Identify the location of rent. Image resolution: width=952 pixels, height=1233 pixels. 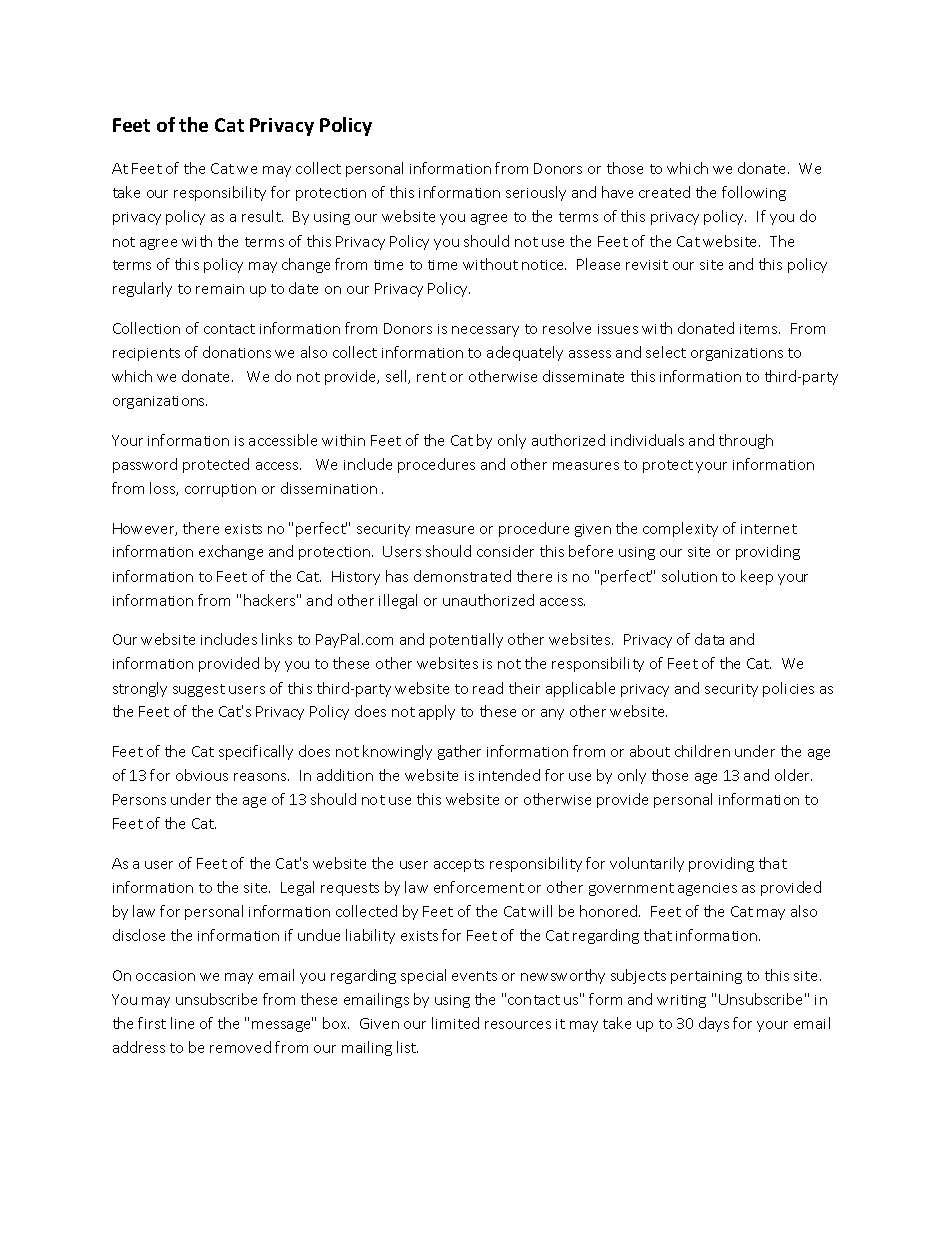
(431, 377).
